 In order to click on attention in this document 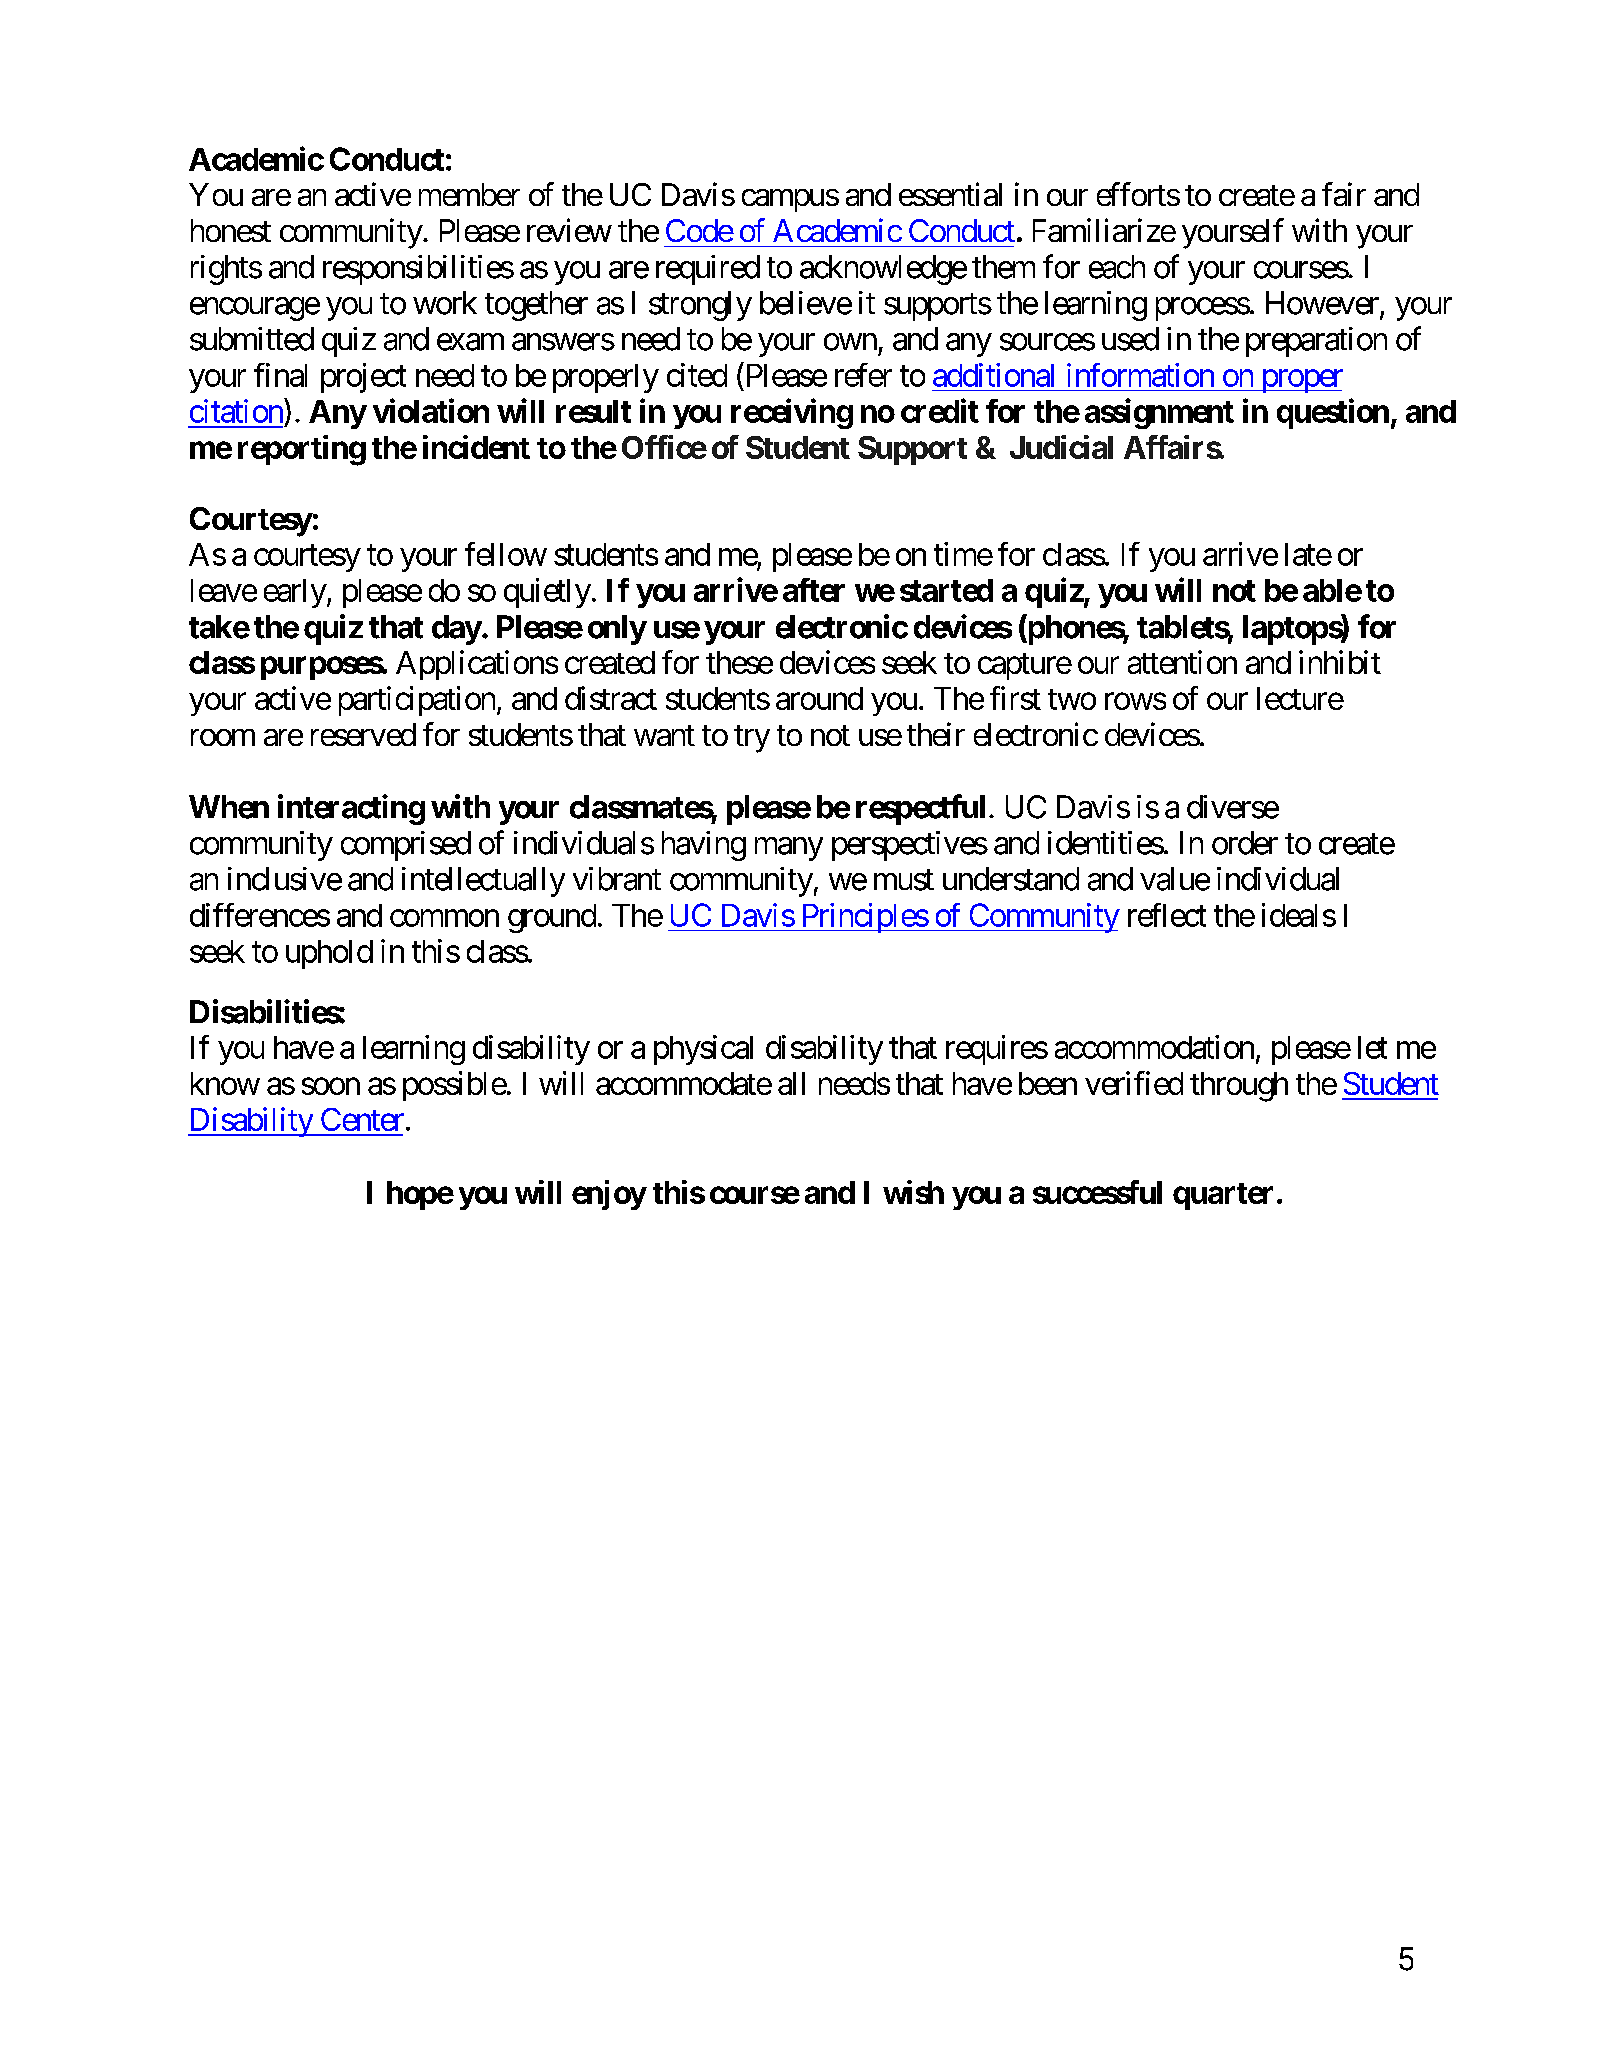, I will do `click(1182, 662)`.
